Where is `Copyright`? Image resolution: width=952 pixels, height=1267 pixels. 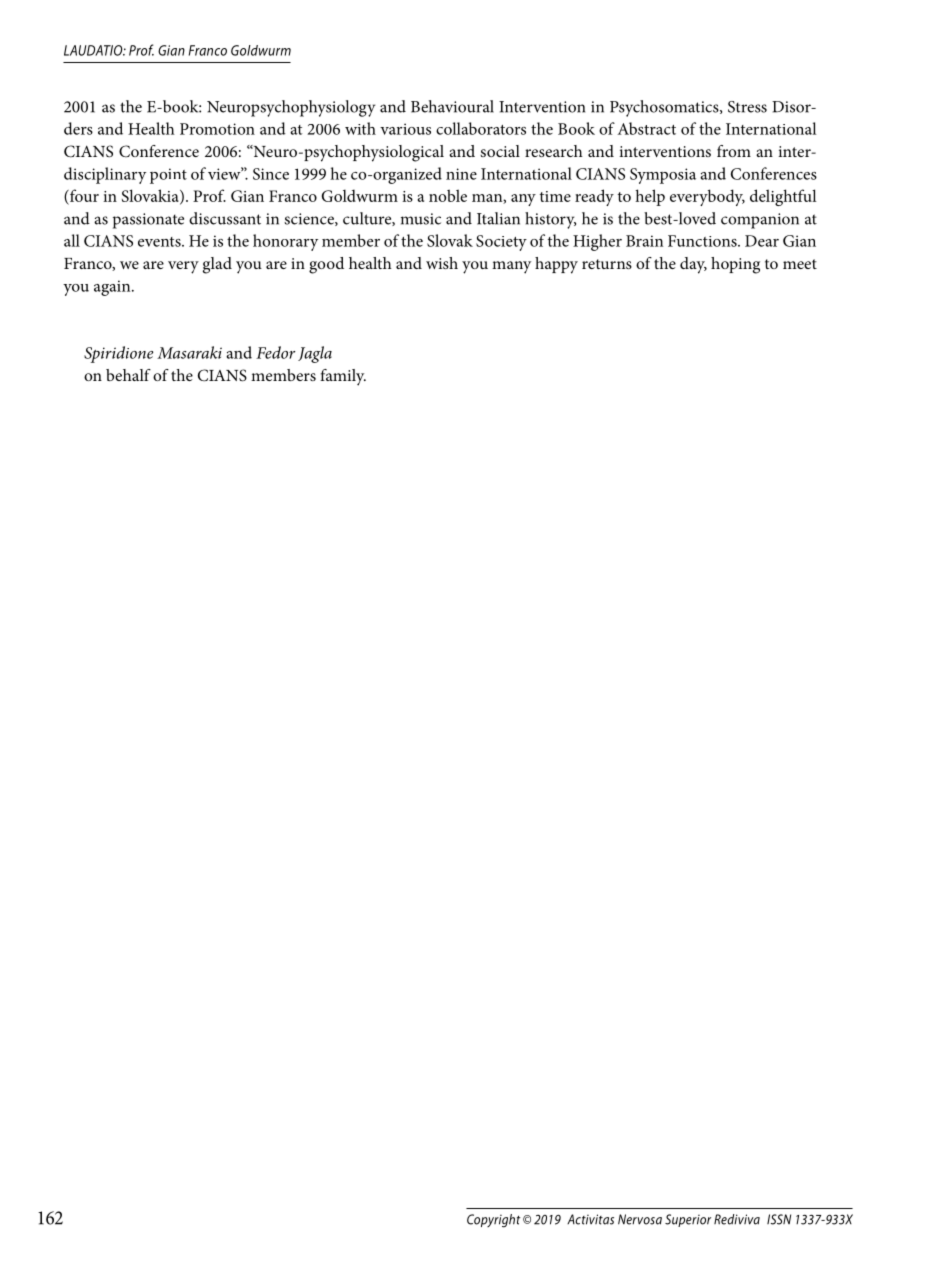 Copyright is located at coordinates (494, 1221).
